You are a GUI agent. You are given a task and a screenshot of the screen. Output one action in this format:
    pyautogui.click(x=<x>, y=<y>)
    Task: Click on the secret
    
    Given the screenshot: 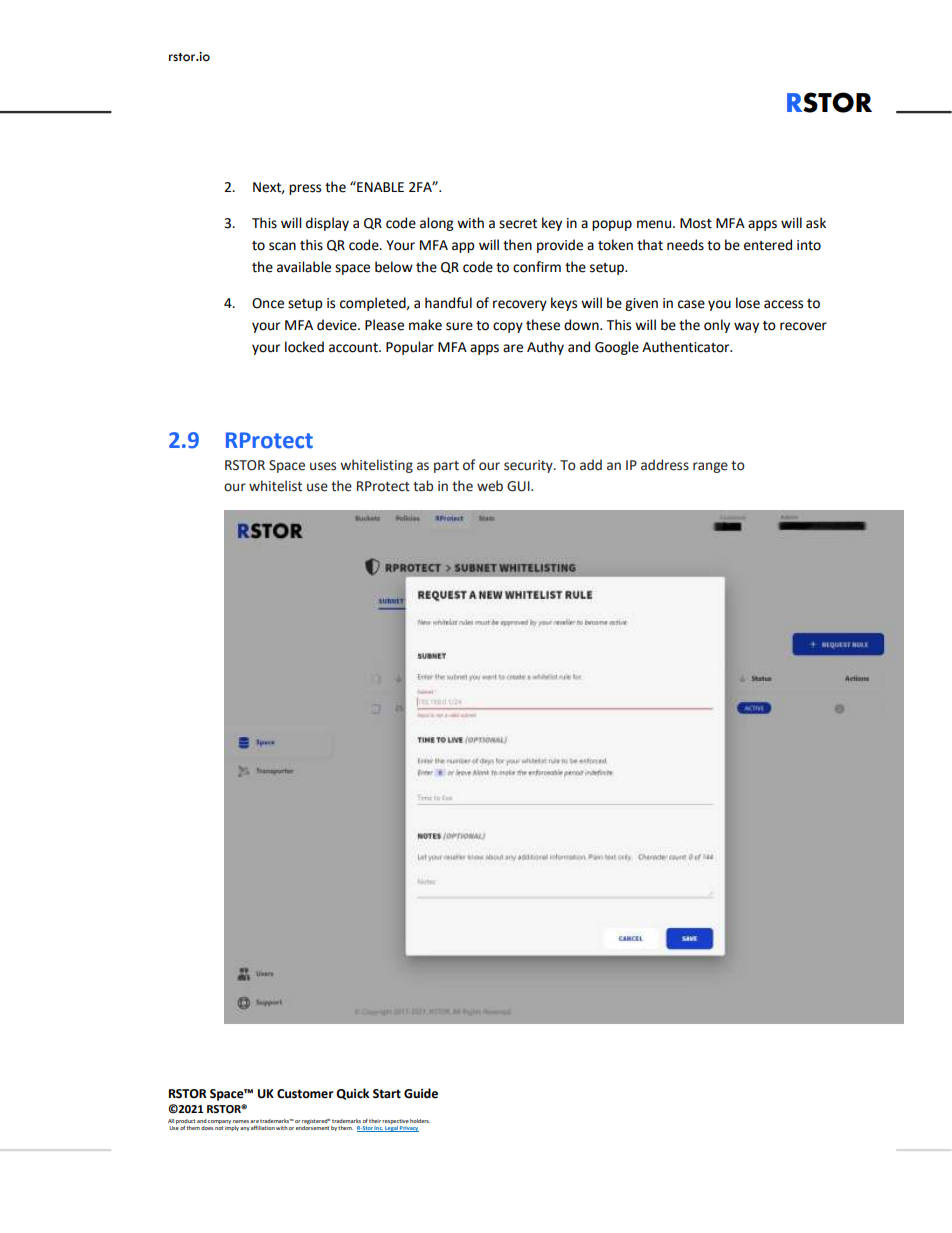 What is the action you would take?
    pyautogui.click(x=518, y=224)
